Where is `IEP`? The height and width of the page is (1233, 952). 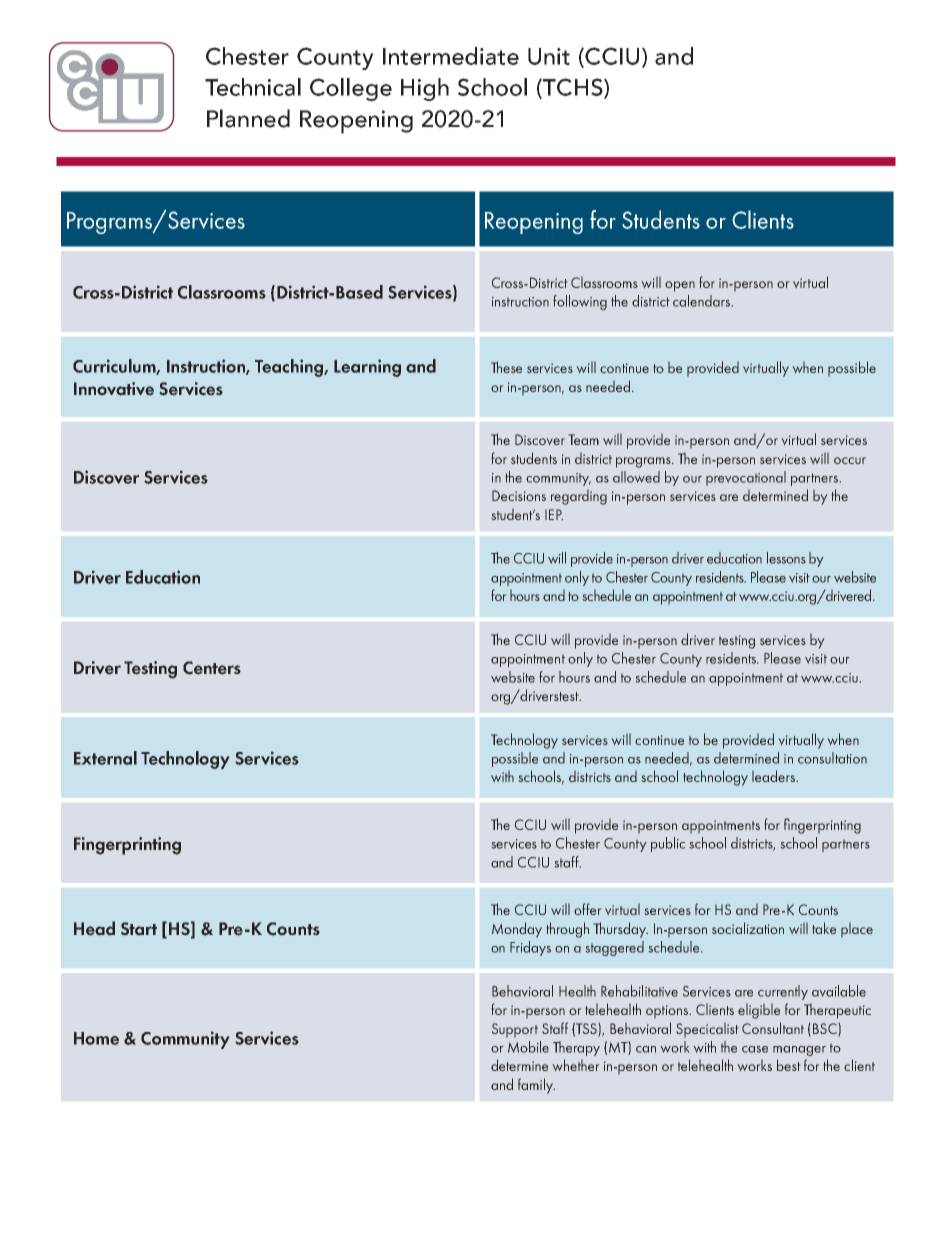
IEP is located at coordinates (554, 514).
